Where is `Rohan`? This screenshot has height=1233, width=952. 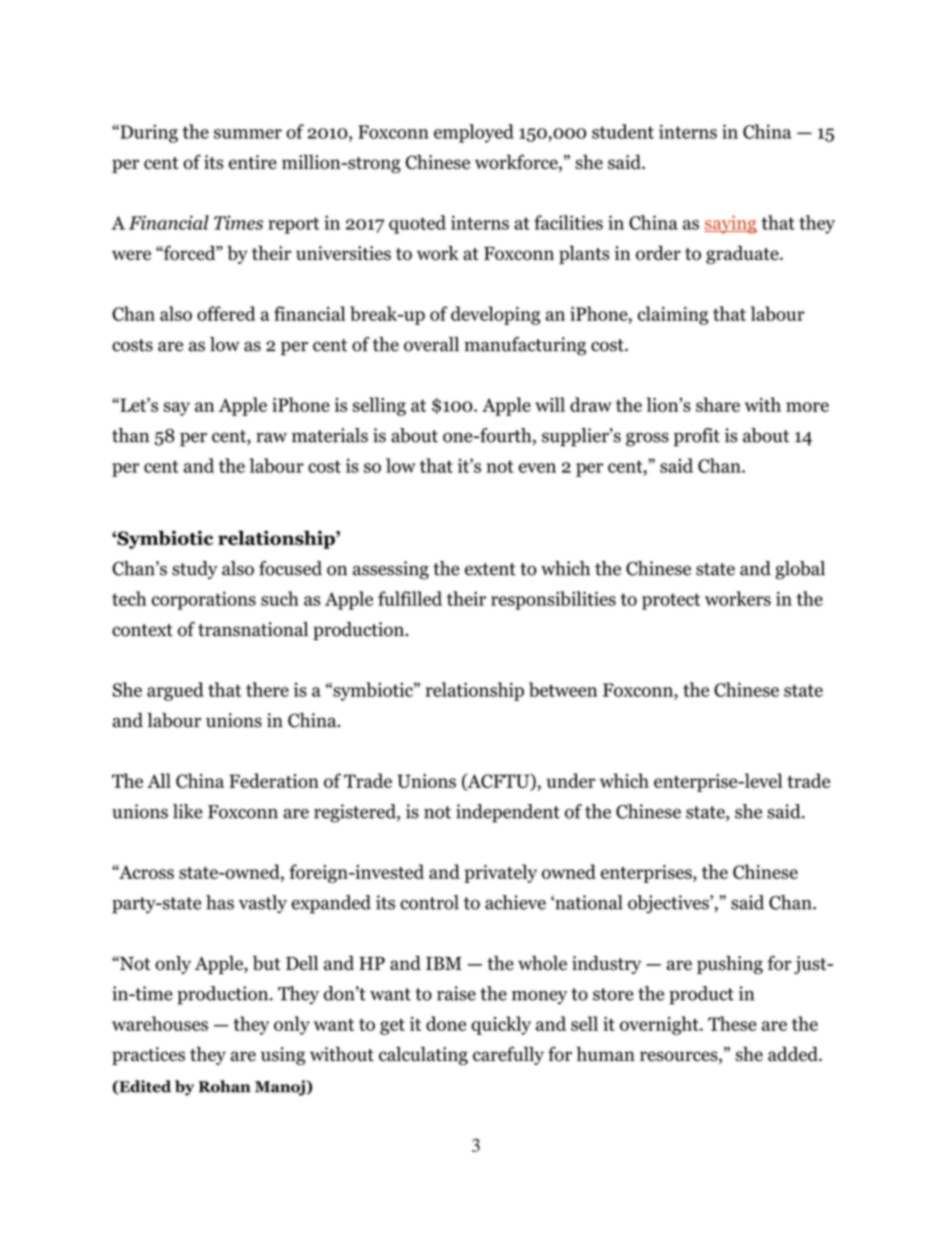 Rohan is located at coordinates (224, 1086).
